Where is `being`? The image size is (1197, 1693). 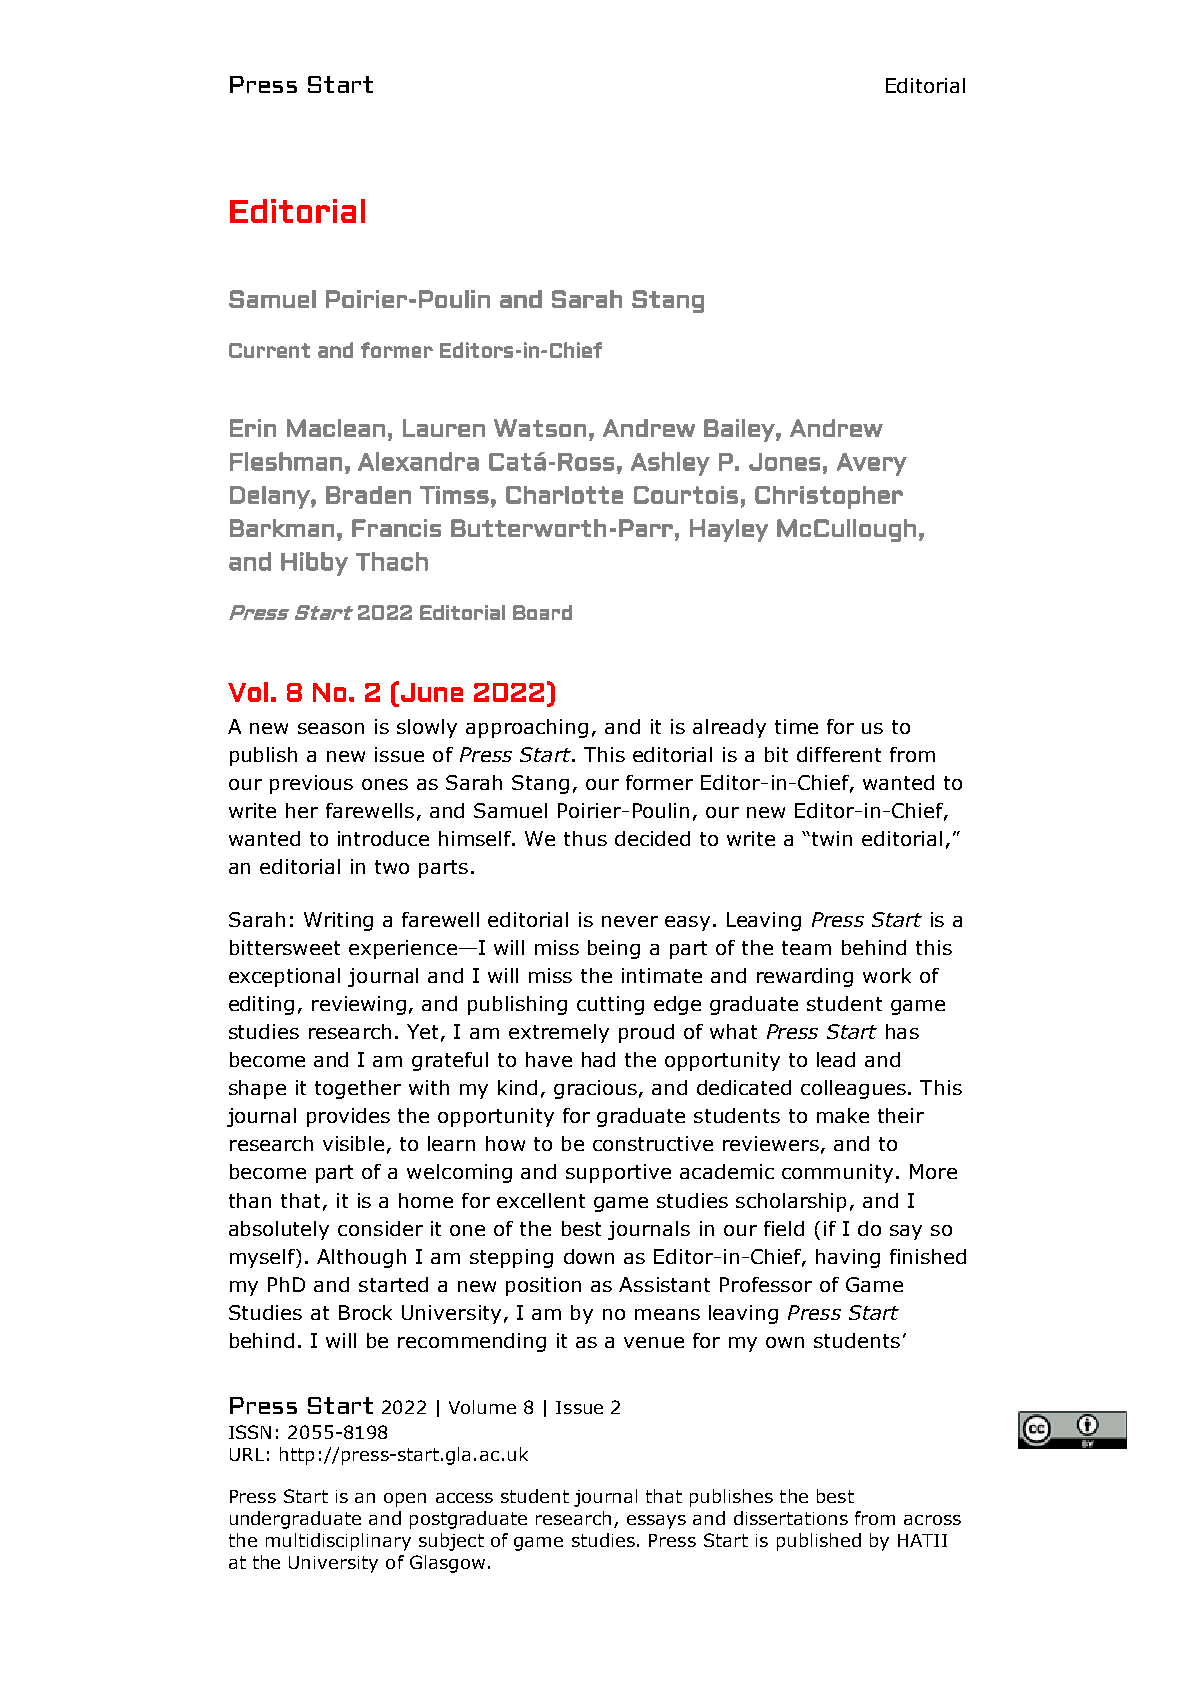 being is located at coordinates (614, 949).
